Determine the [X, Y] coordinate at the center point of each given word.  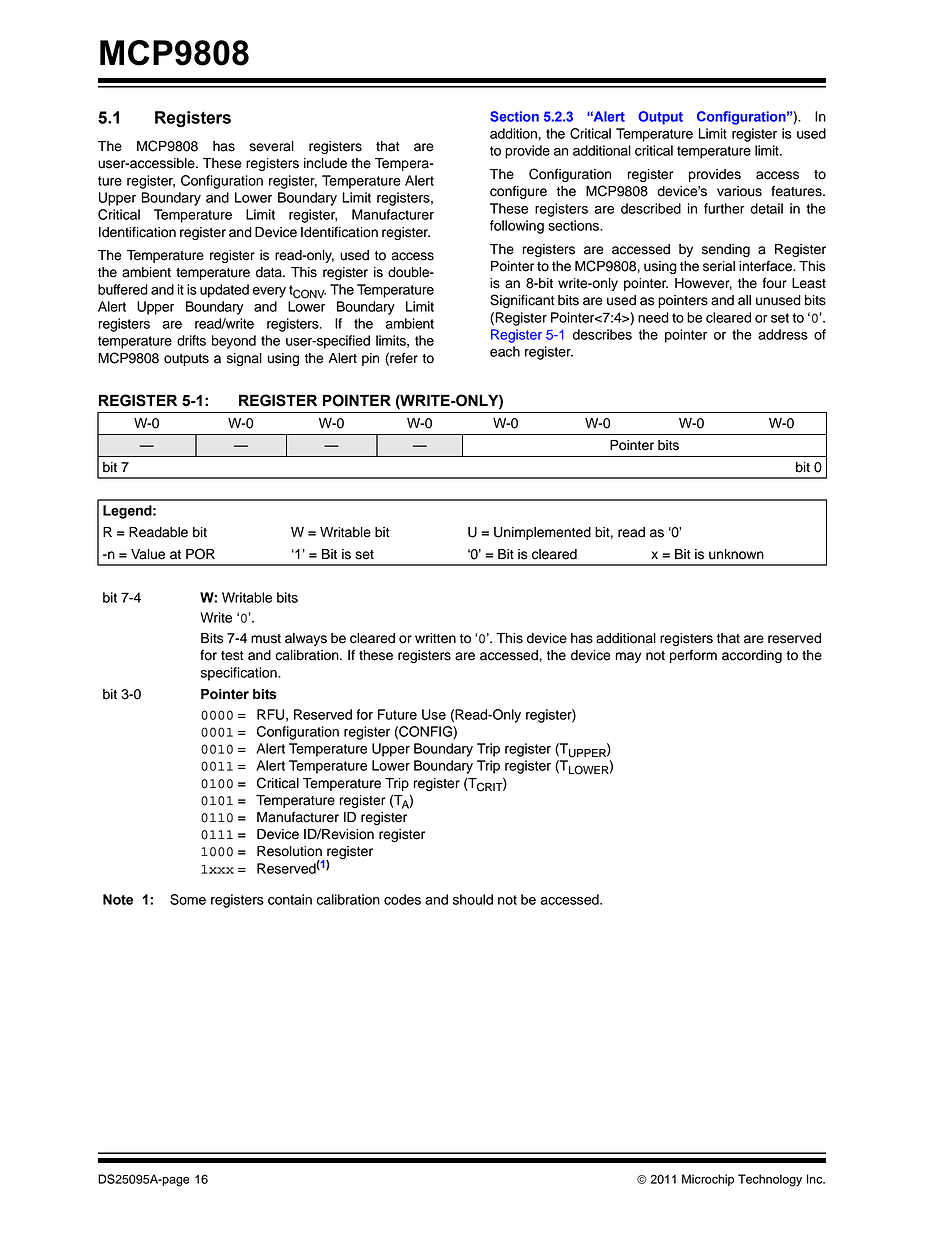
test [232, 656]
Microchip [708, 1180]
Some [188, 899]
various [739, 191]
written [435, 638]
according [752, 656]
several [271, 146]
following [517, 227]
